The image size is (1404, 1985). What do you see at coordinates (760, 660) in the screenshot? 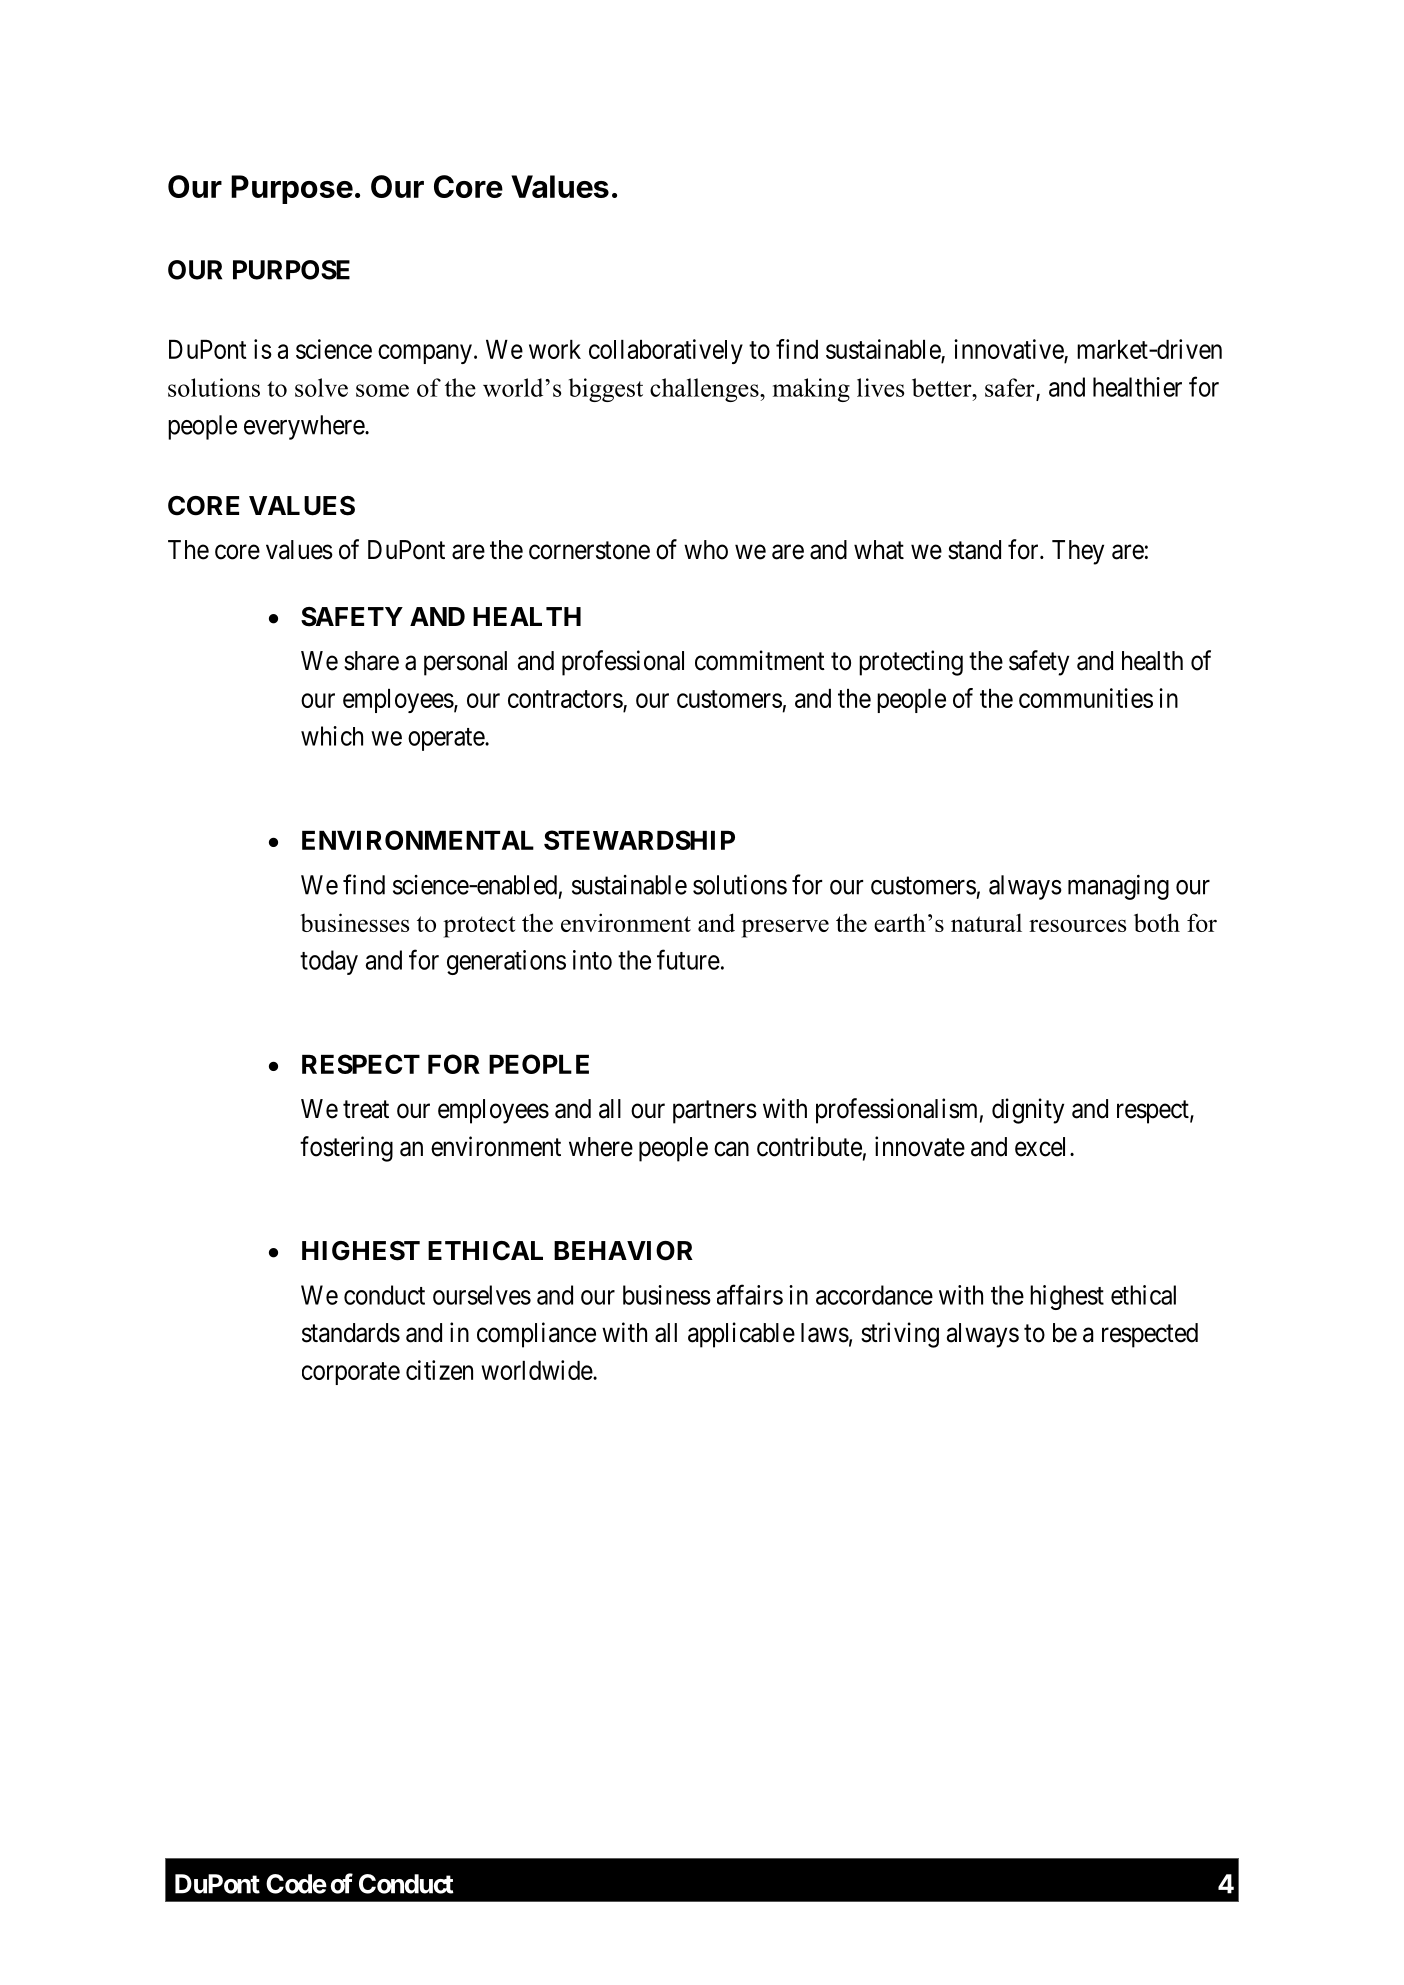
I see `commitment` at bounding box center [760, 660].
